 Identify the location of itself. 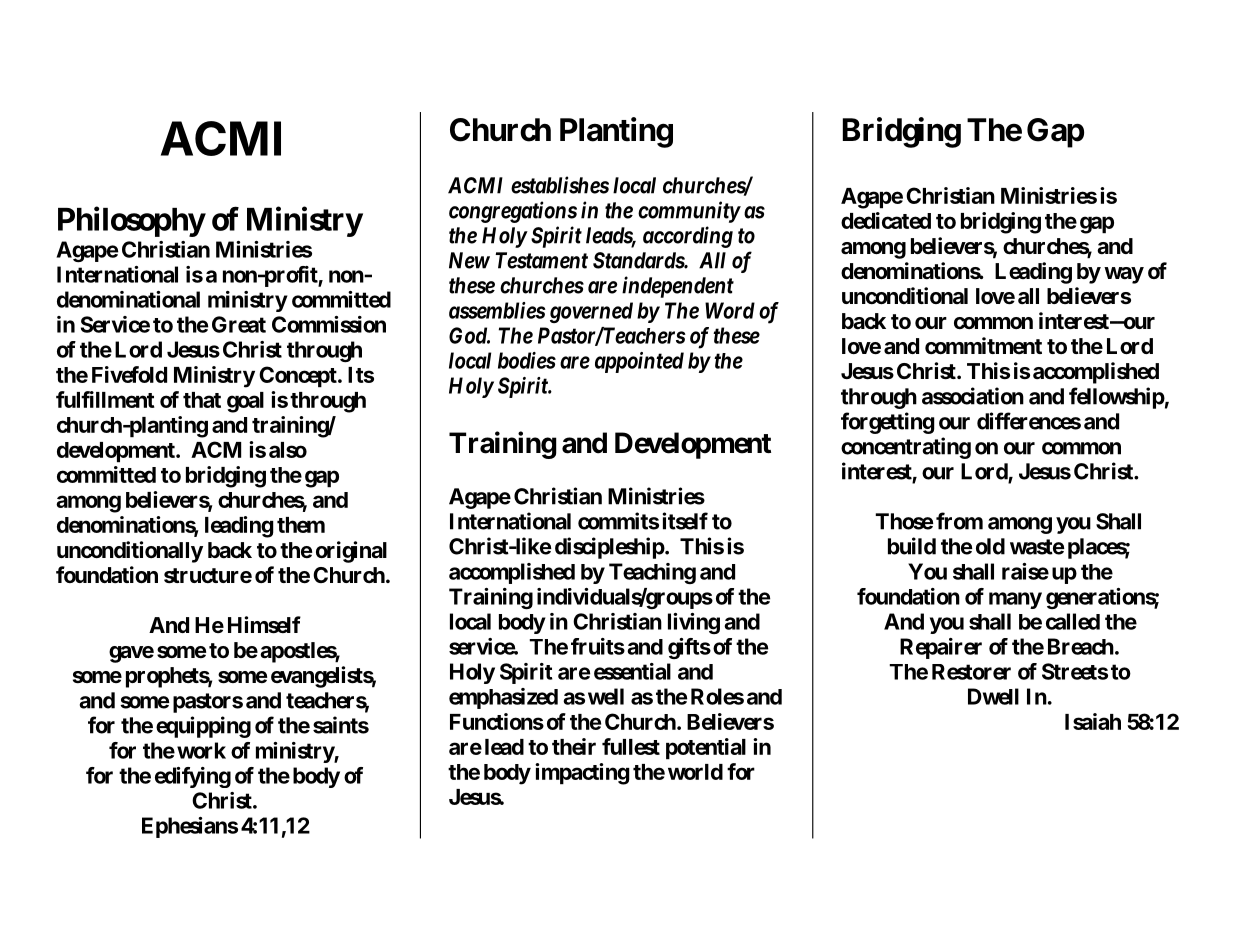
(685, 521).
